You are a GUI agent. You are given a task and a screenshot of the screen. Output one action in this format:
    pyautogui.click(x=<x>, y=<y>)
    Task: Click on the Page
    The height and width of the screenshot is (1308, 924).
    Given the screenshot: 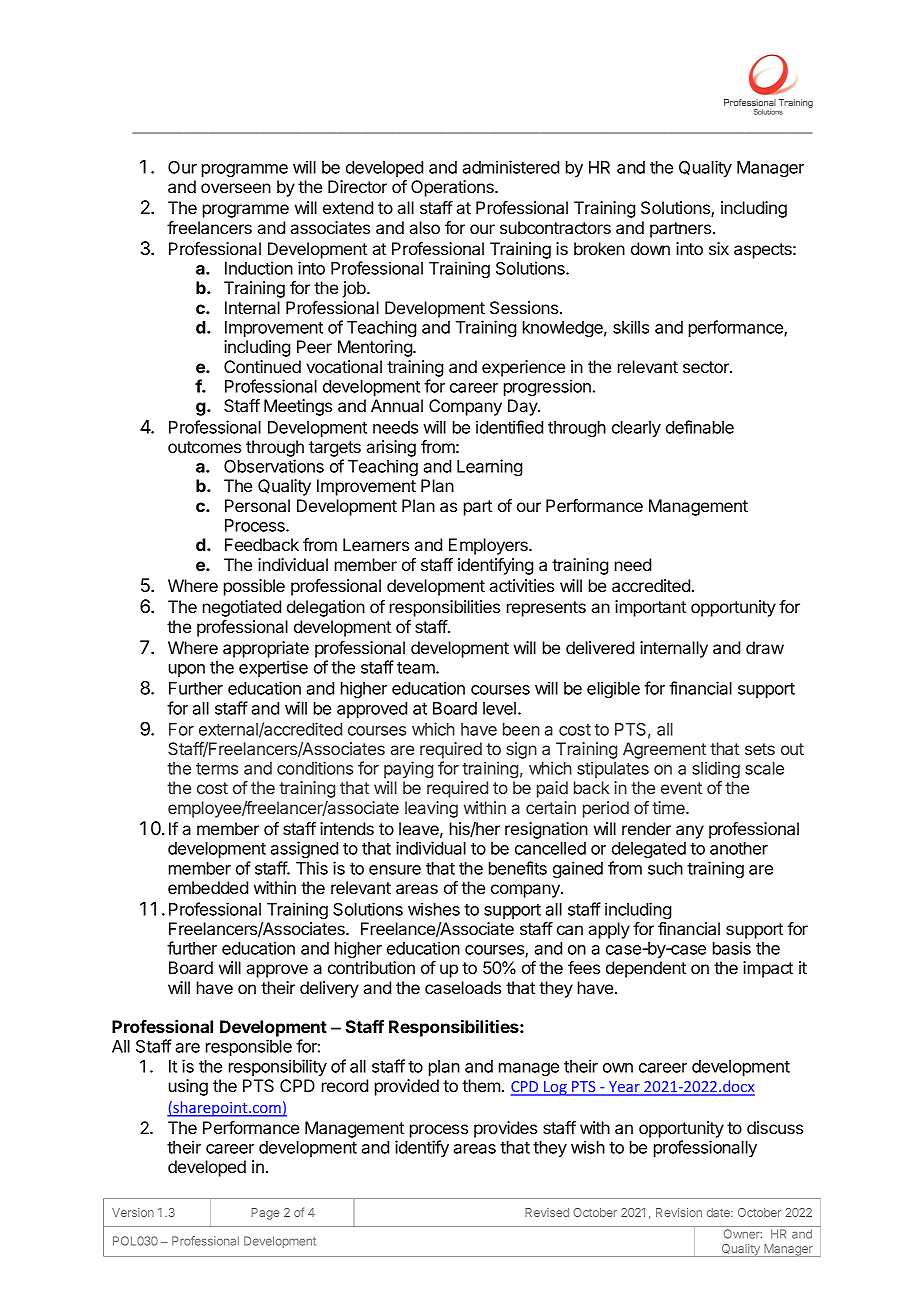 What is the action you would take?
    pyautogui.click(x=265, y=1214)
